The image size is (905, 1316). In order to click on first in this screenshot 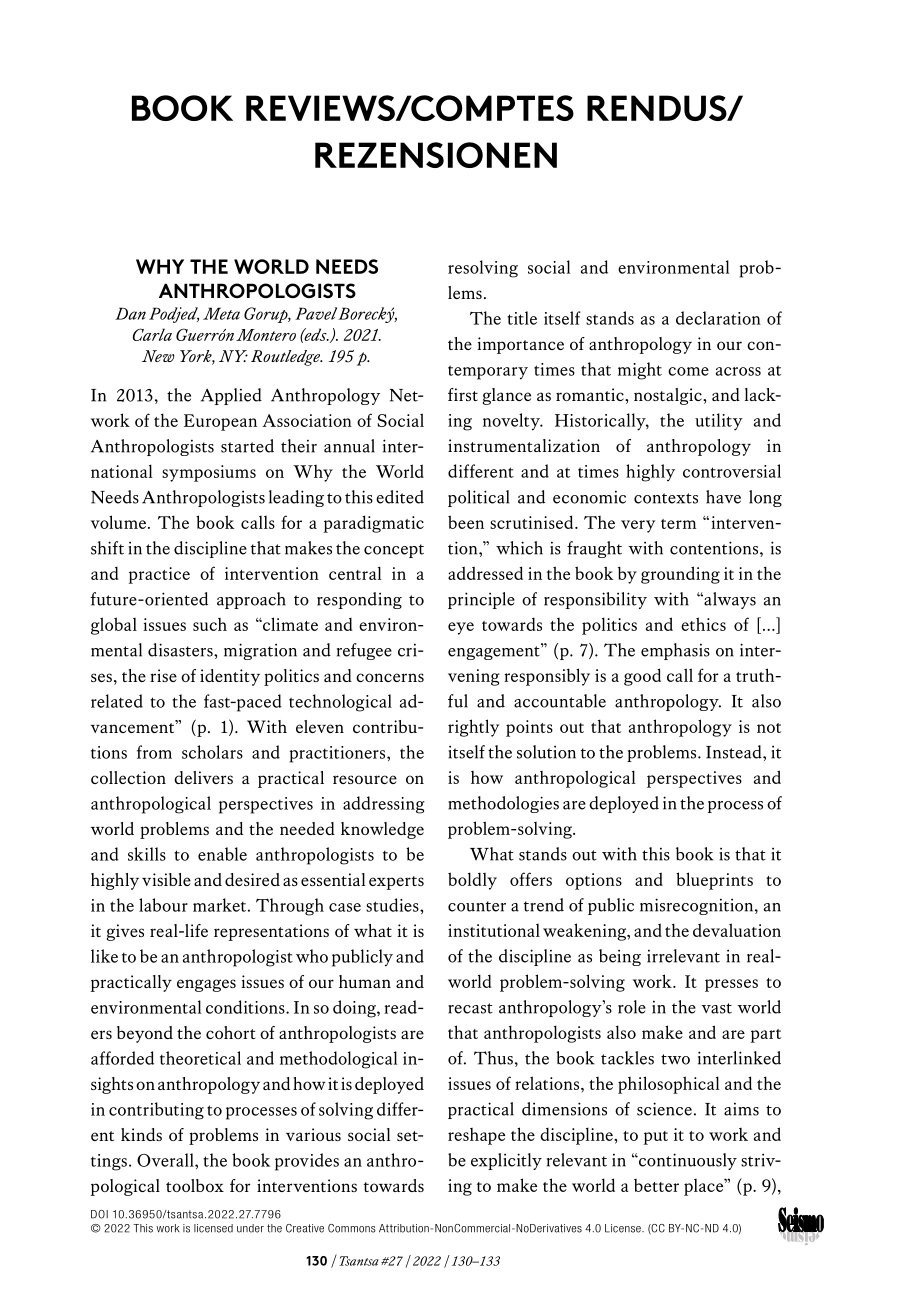, I will do `click(463, 394)`.
